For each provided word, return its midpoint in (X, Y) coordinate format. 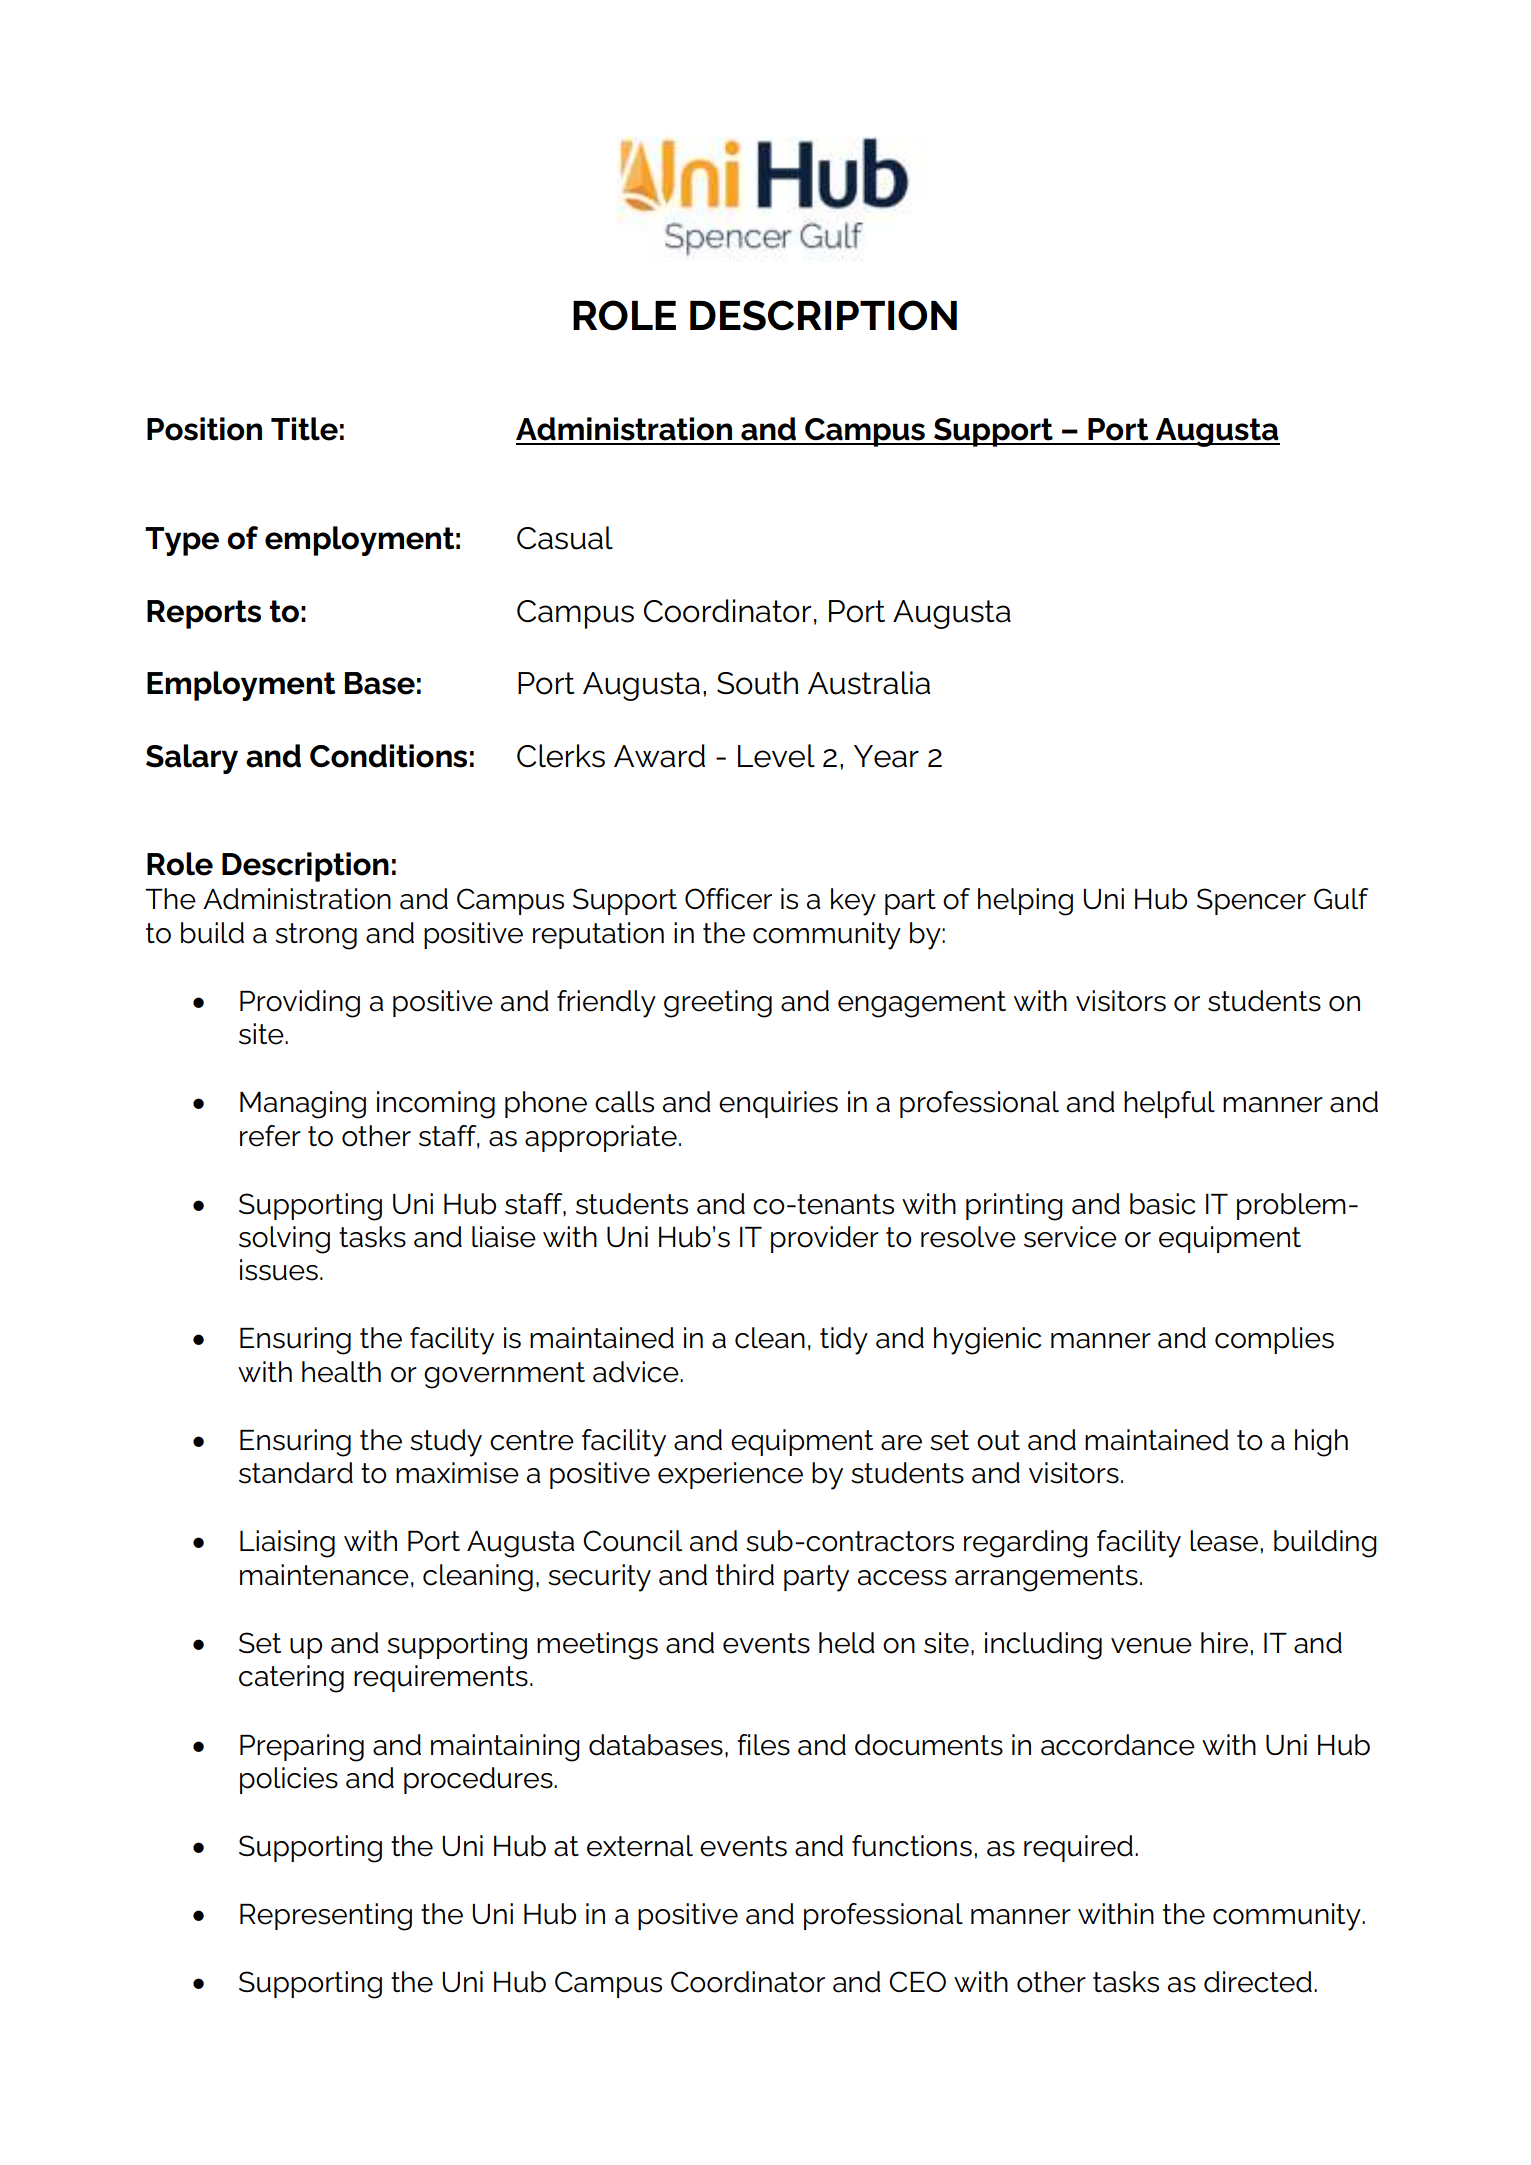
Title (304, 429)
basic (1162, 1204)
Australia (869, 683)
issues (279, 1270)
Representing (326, 1917)
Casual (565, 538)
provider (825, 1239)
